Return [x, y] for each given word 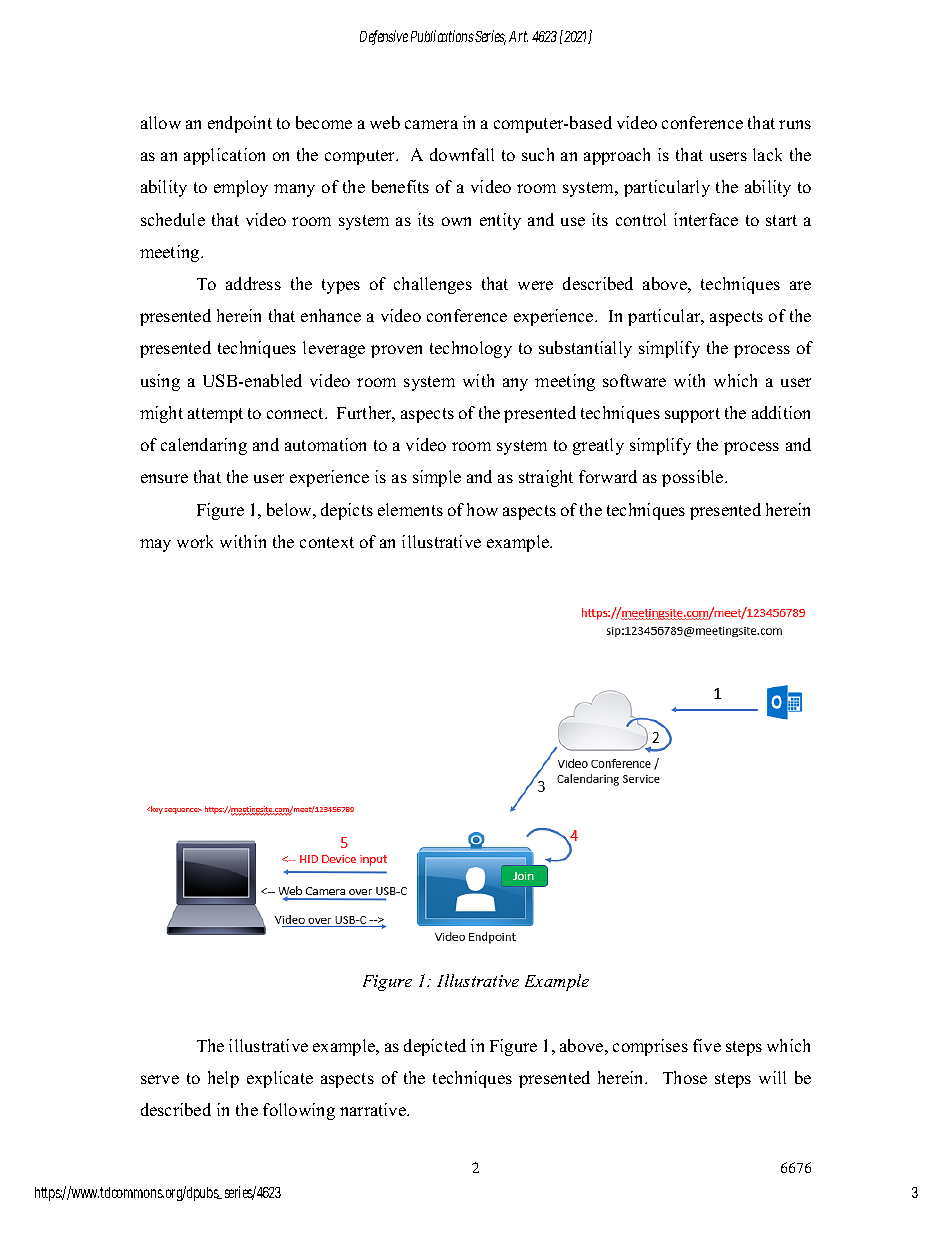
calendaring [204, 446]
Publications [443, 36]
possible [694, 478]
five [707, 1045]
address [253, 283]
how [482, 509]
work [195, 541]
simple [437, 478]
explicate [280, 1079]
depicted [435, 1047]
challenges [433, 285]
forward [608, 476]
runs [795, 124]
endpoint [240, 124]
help [223, 1079]
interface [706, 219]
